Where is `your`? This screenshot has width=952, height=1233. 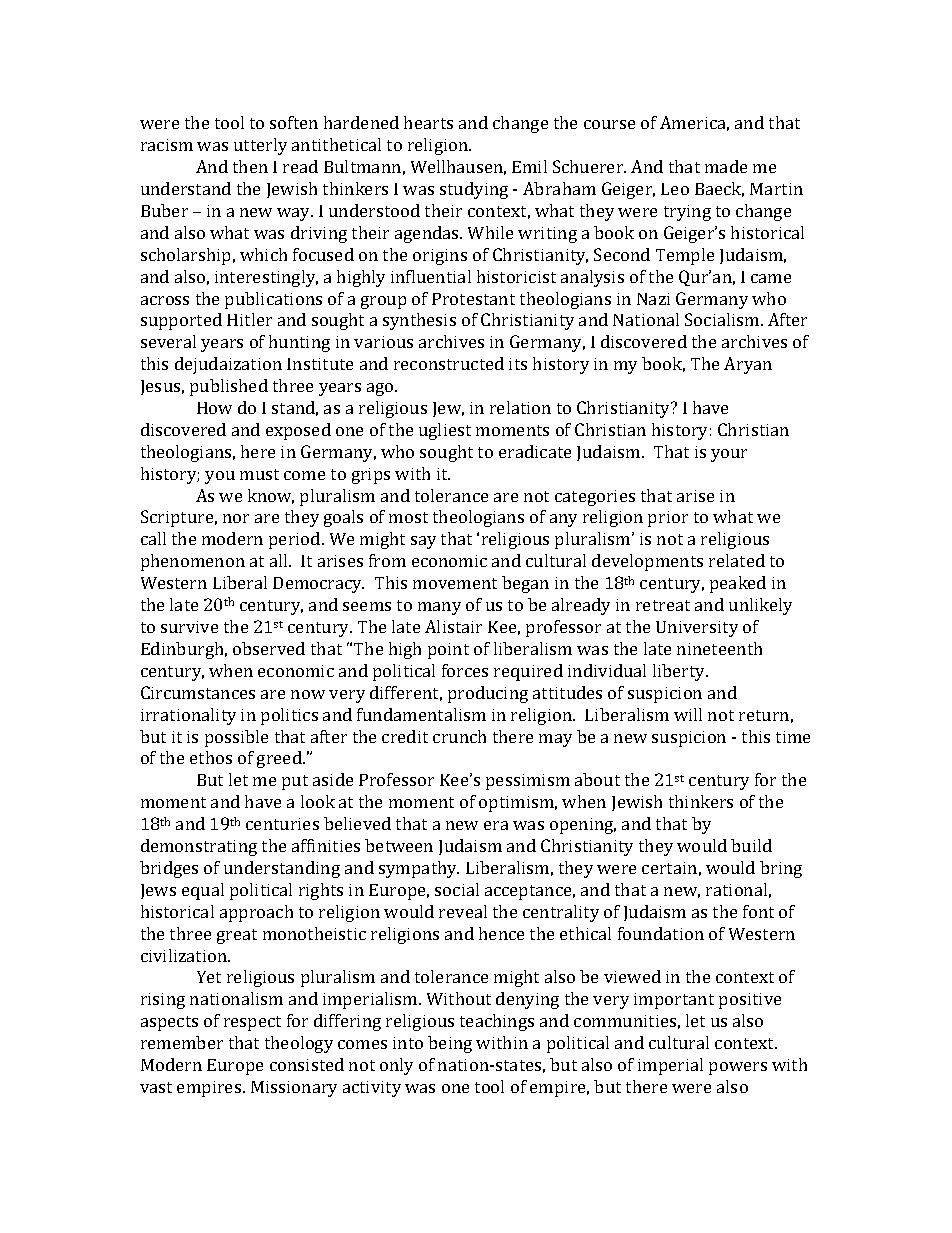 your is located at coordinates (729, 455).
